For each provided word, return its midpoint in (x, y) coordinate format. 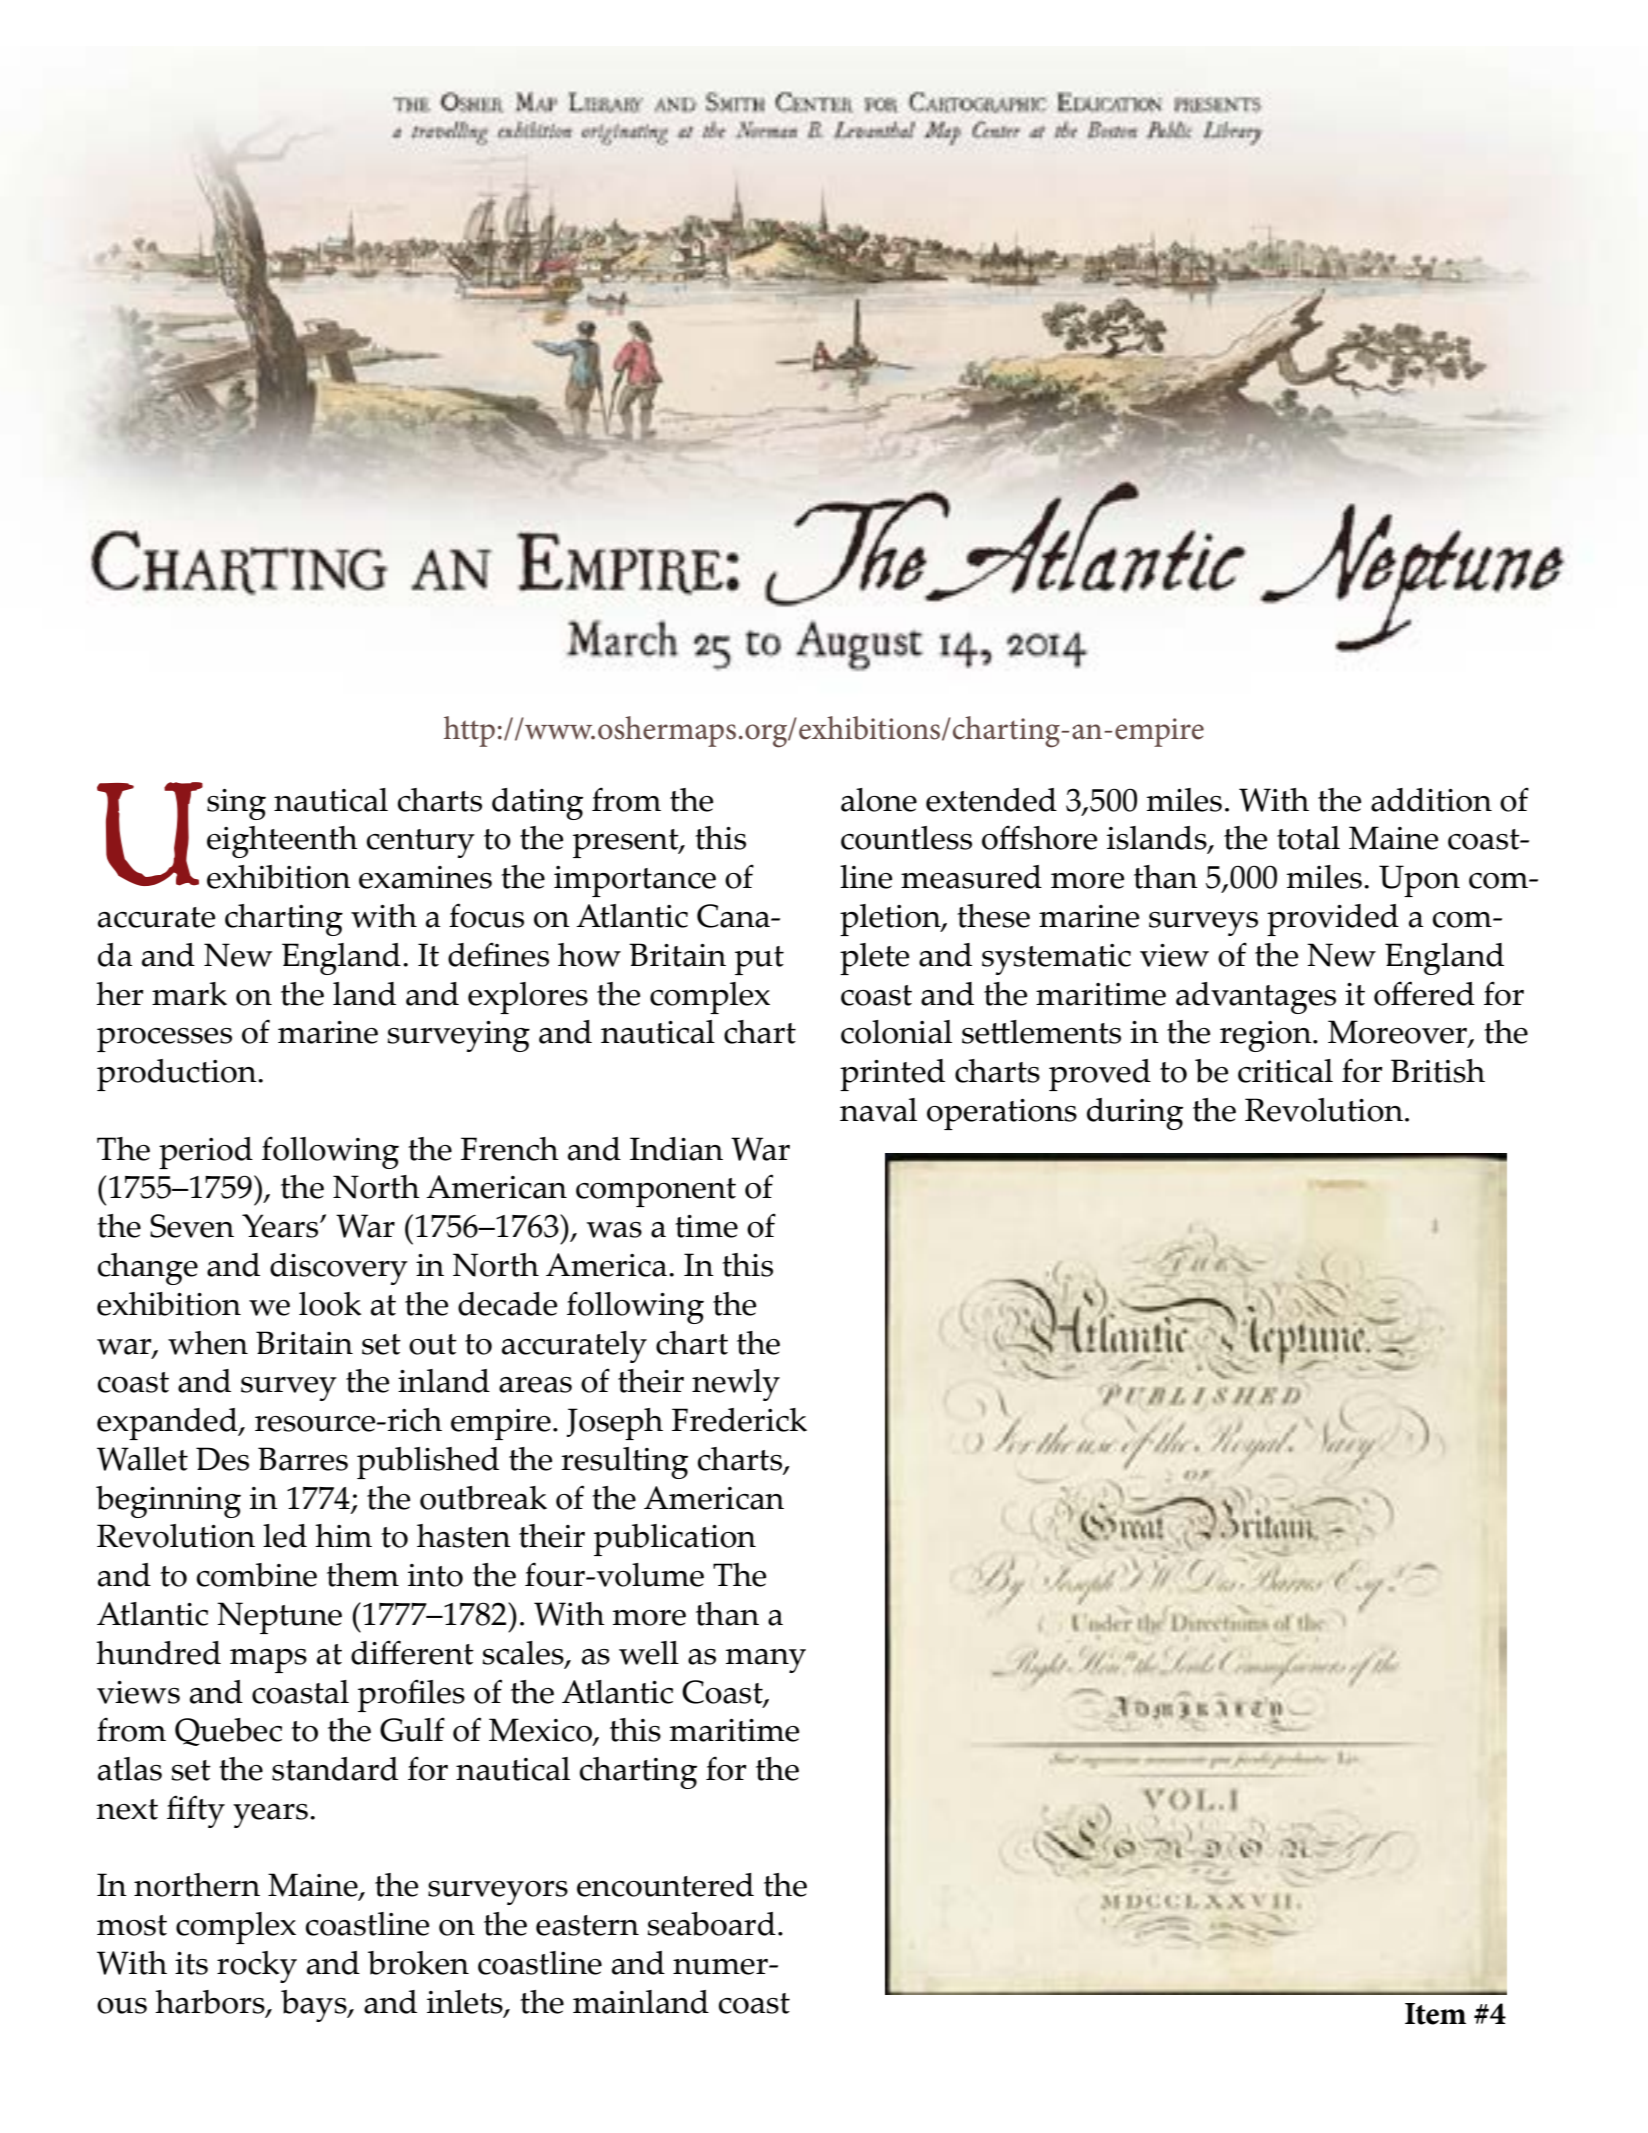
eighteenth (282, 842)
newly (736, 1385)
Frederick (739, 1420)
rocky (257, 1967)
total (1308, 838)
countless (906, 838)
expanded (168, 1424)
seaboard (711, 1924)
